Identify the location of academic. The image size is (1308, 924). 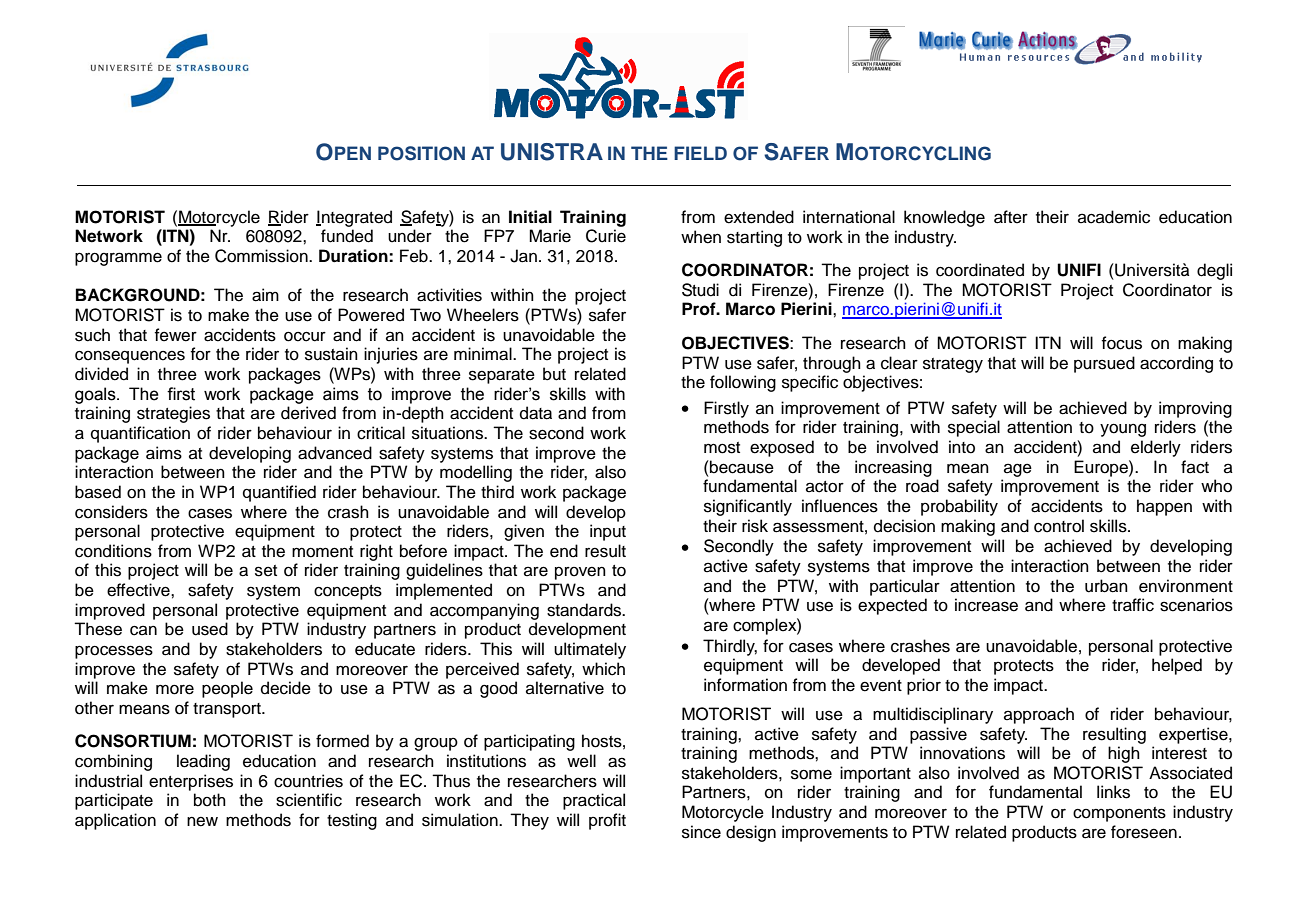
(1114, 217).
